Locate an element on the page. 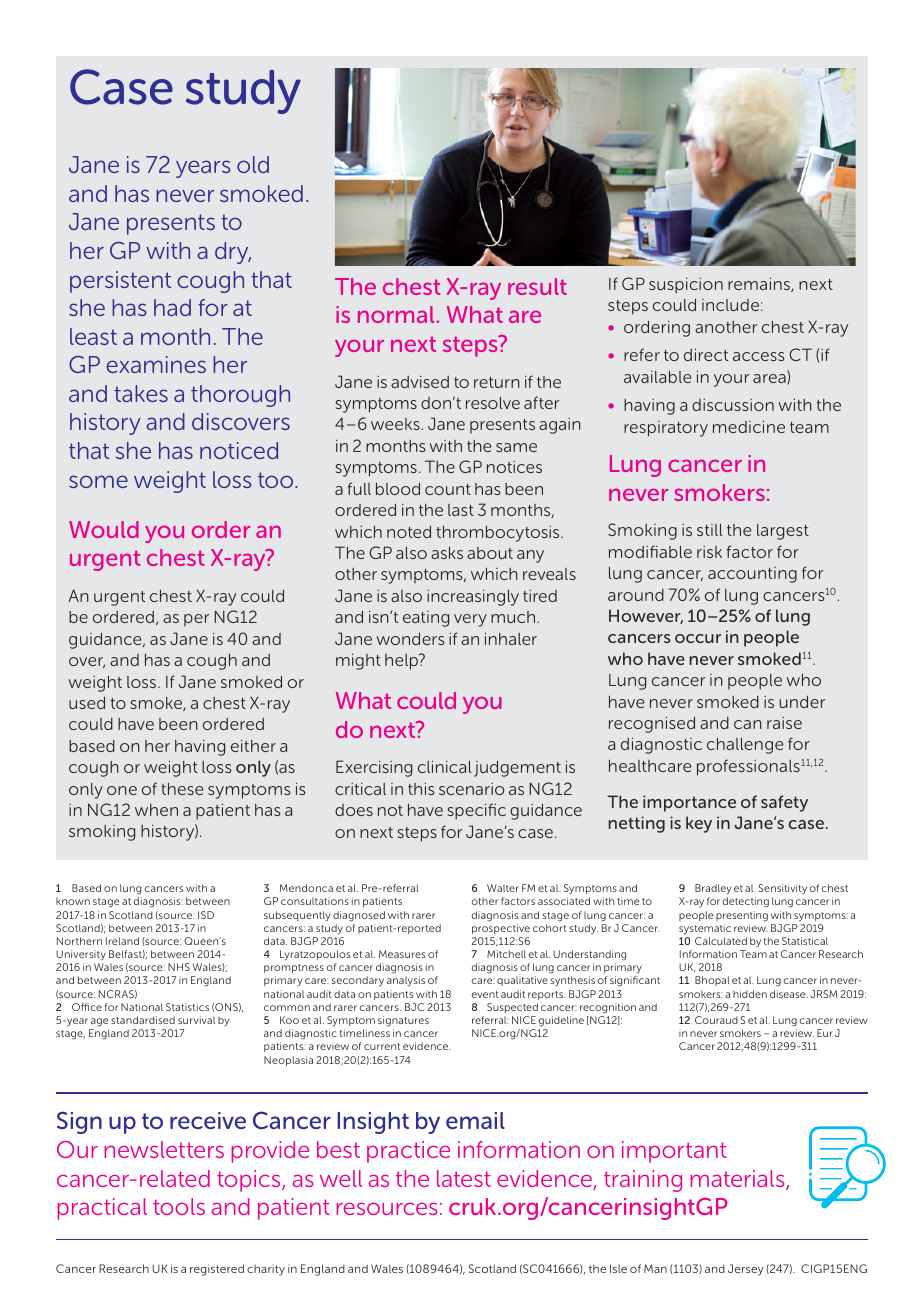 The height and width of the image is (1308, 924). remains is located at coordinates (760, 284).
